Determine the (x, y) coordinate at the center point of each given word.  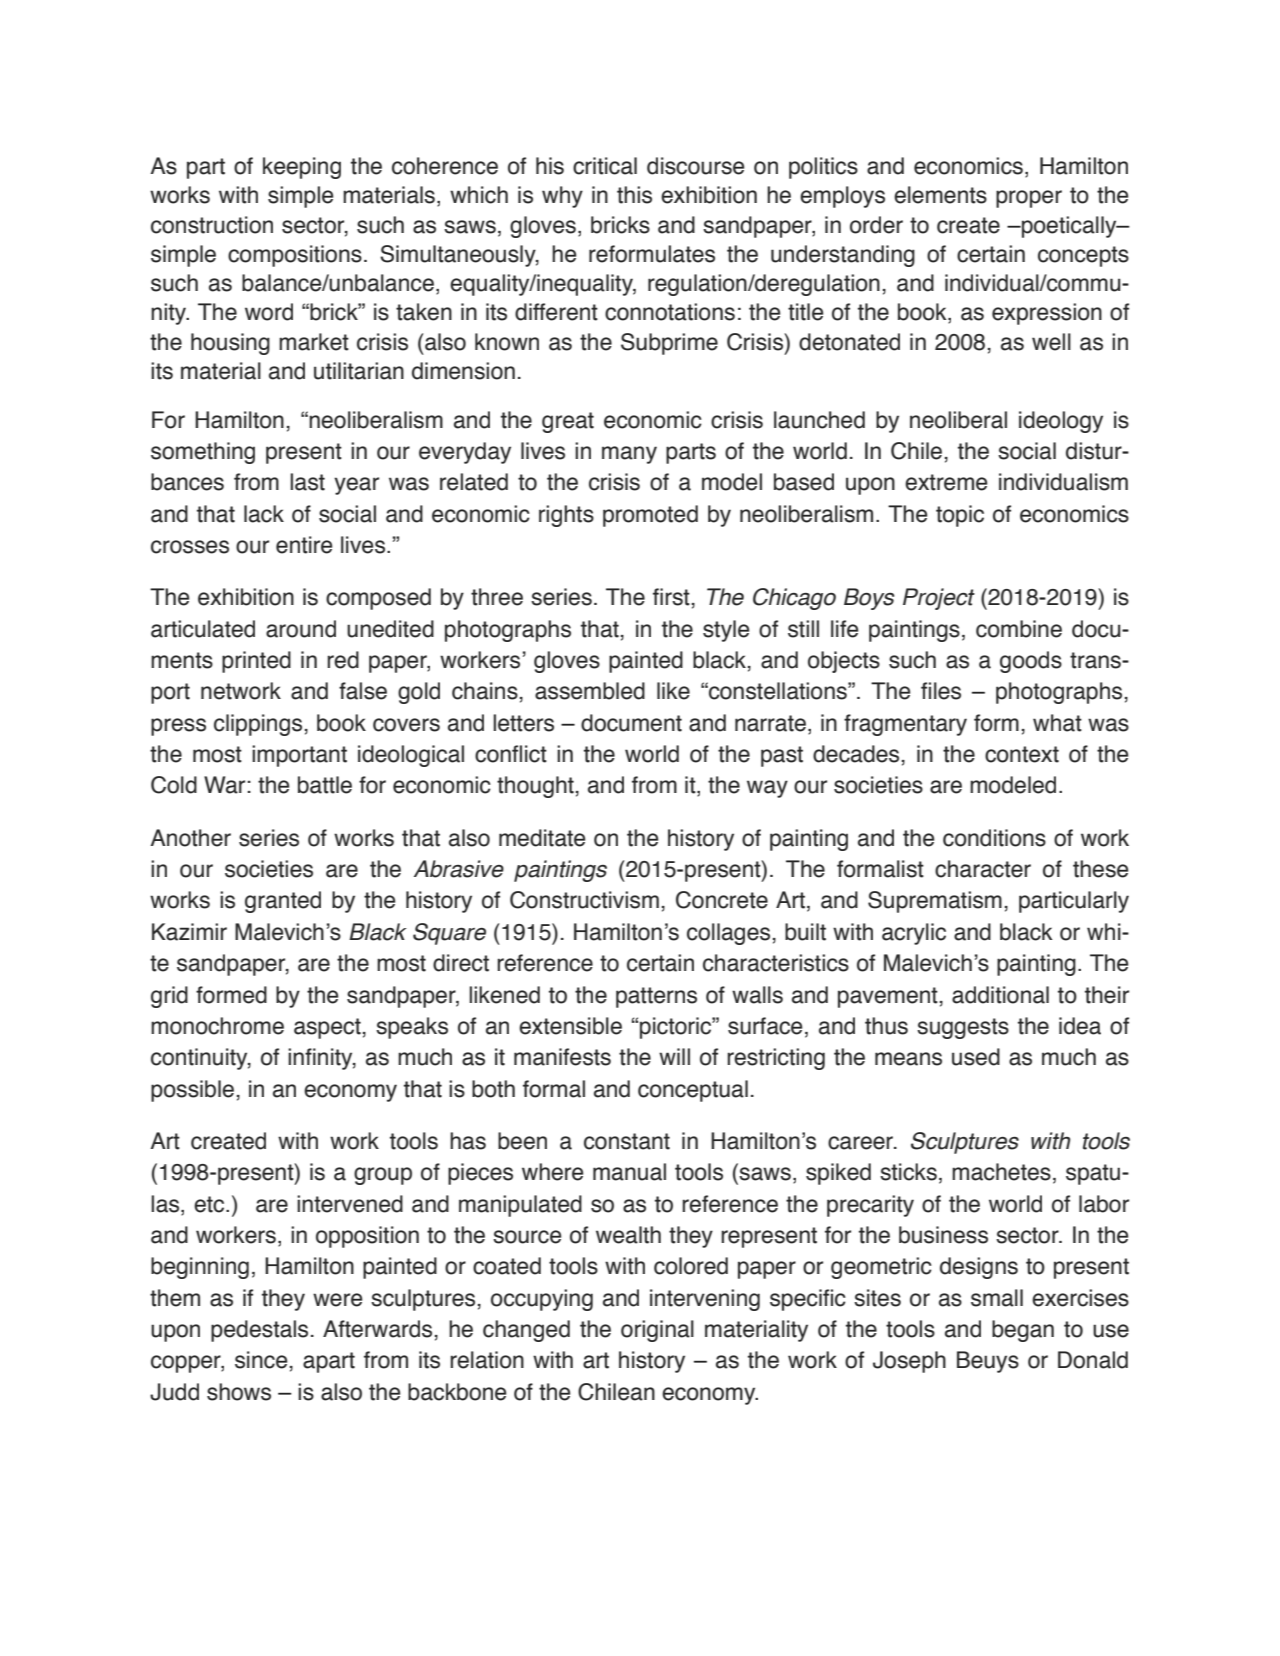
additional (1000, 995)
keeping (302, 168)
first (671, 597)
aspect (327, 1028)
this (634, 195)
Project (939, 599)
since (261, 1360)
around (301, 629)
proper (1029, 199)
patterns (656, 997)
